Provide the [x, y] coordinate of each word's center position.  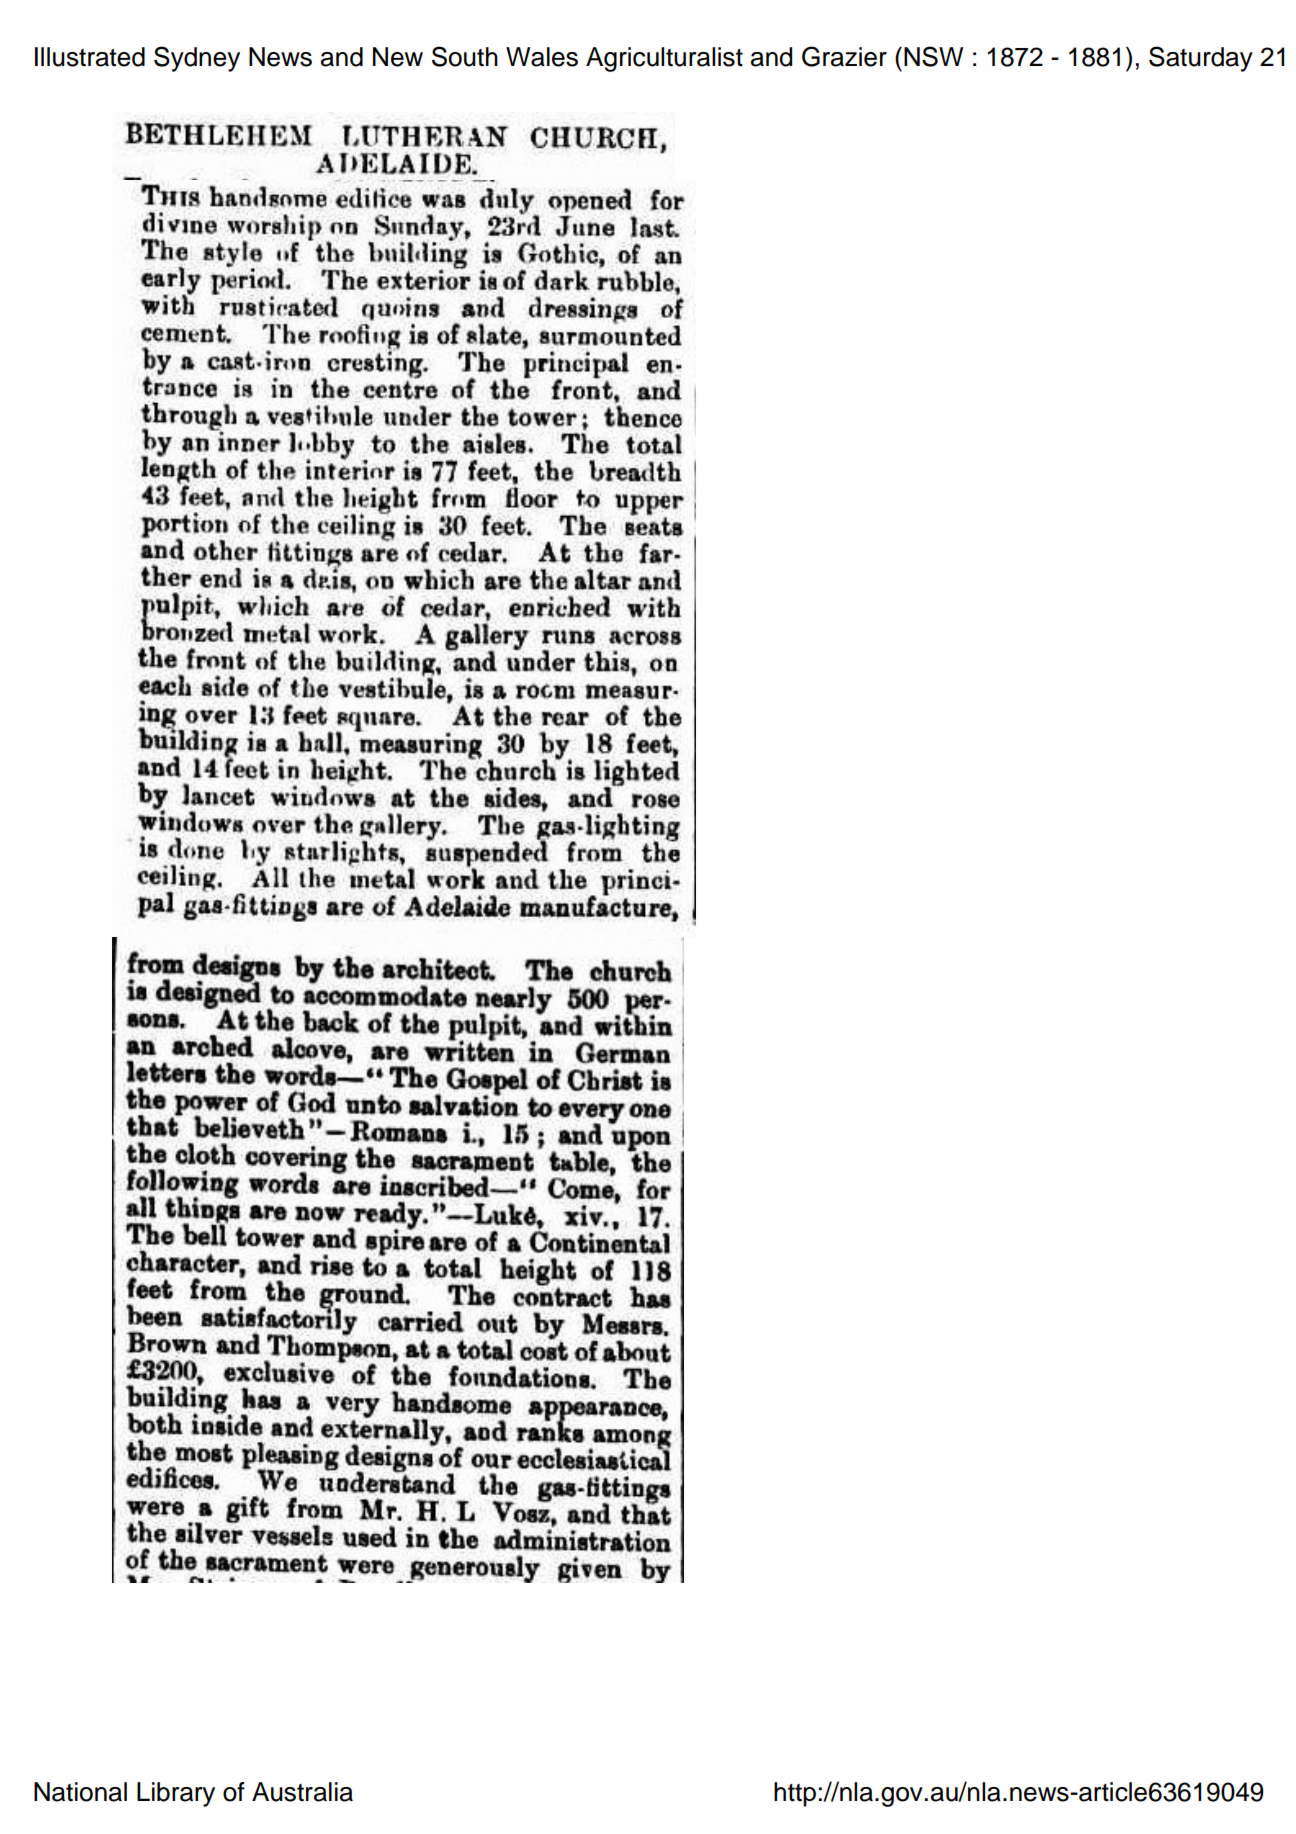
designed [208, 991]
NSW [933, 56]
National [80, 1792]
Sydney [197, 59]
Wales [542, 57]
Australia [302, 1792]
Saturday [1201, 59]
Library [176, 1794]
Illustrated [90, 57]
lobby [322, 443]
